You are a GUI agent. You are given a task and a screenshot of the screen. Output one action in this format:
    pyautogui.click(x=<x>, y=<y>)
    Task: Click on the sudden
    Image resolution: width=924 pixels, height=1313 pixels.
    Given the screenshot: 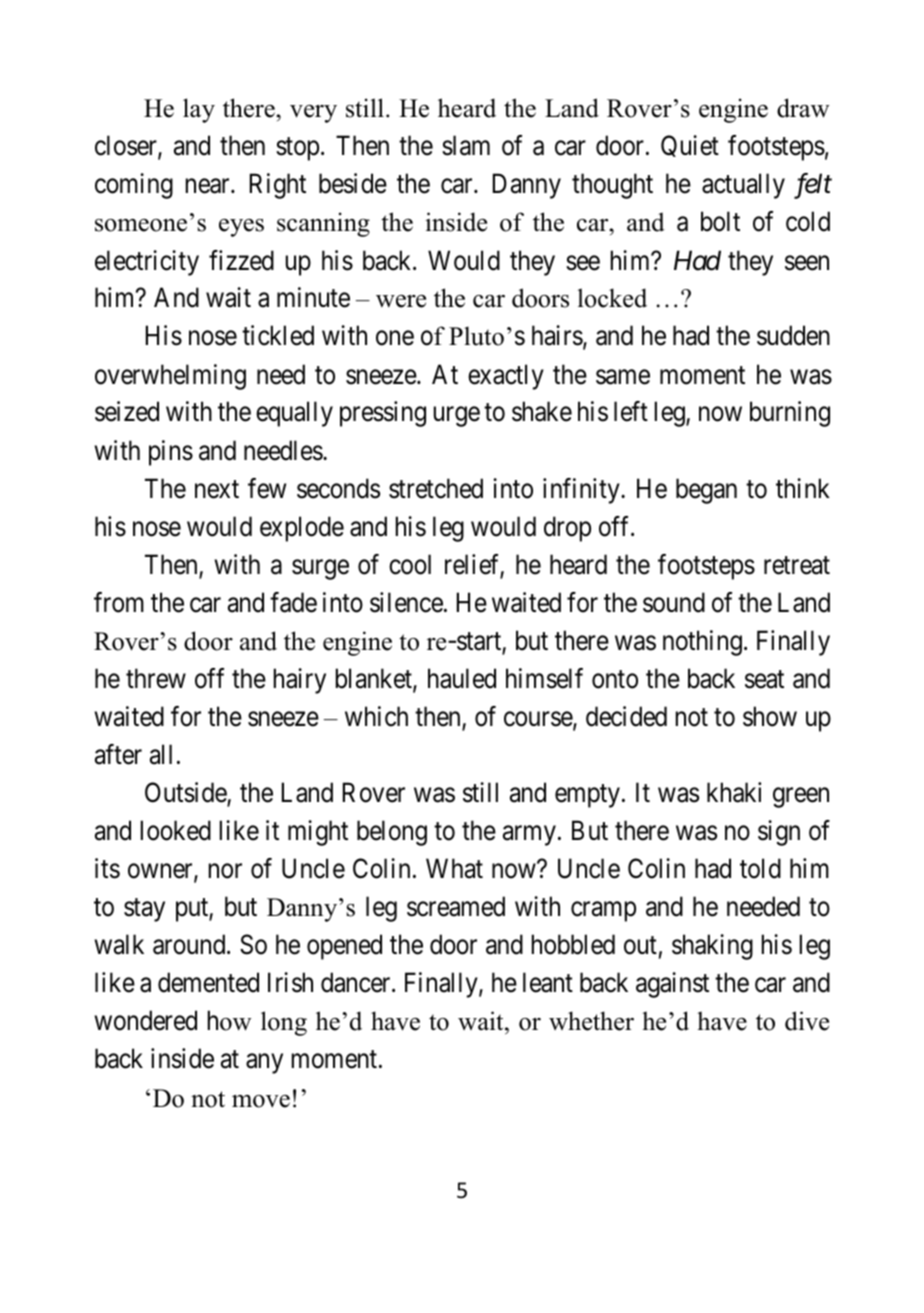 What is the action you would take?
    pyautogui.click(x=793, y=335)
